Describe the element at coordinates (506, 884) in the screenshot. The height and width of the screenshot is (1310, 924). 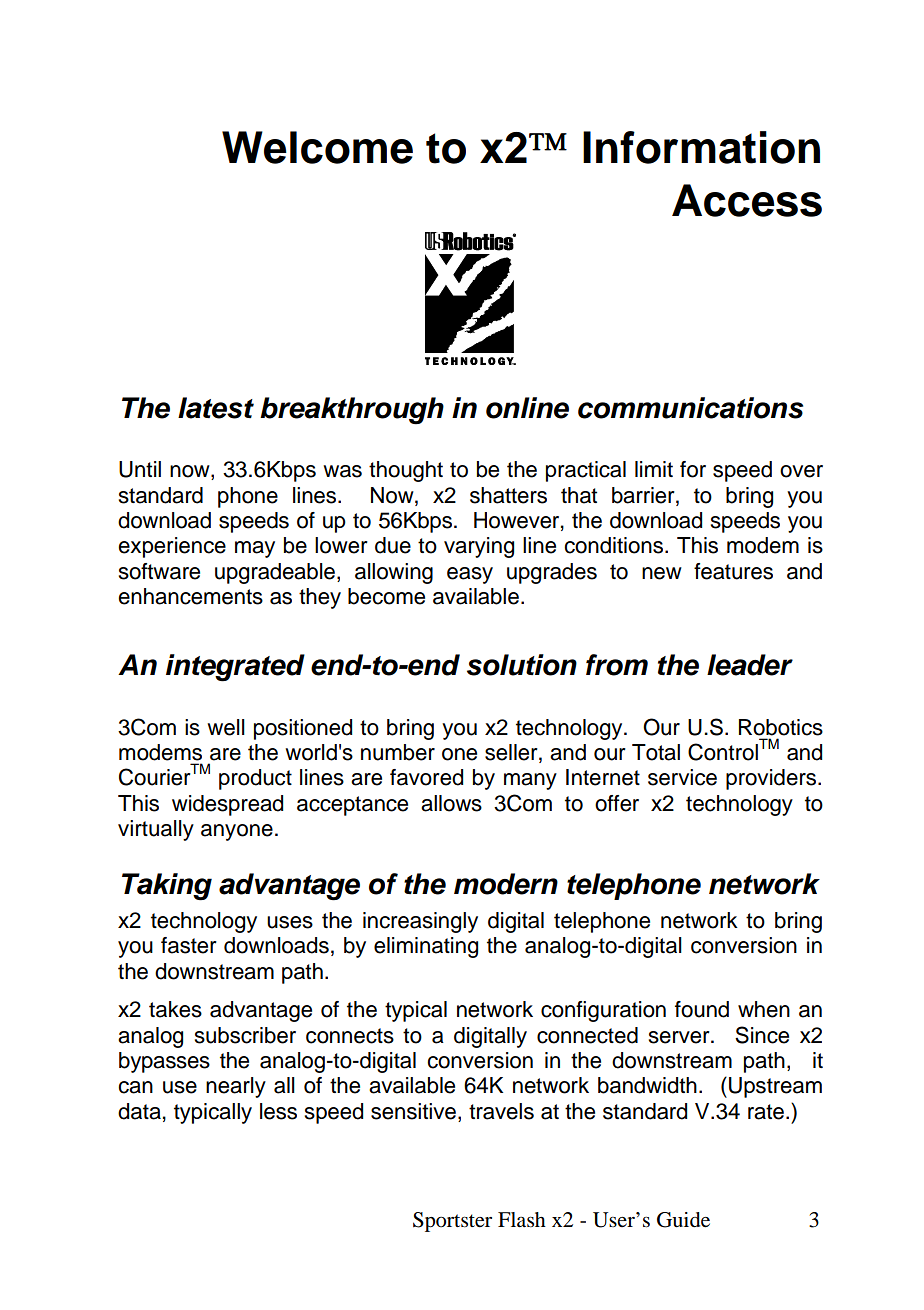
I see `modern` at that location.
